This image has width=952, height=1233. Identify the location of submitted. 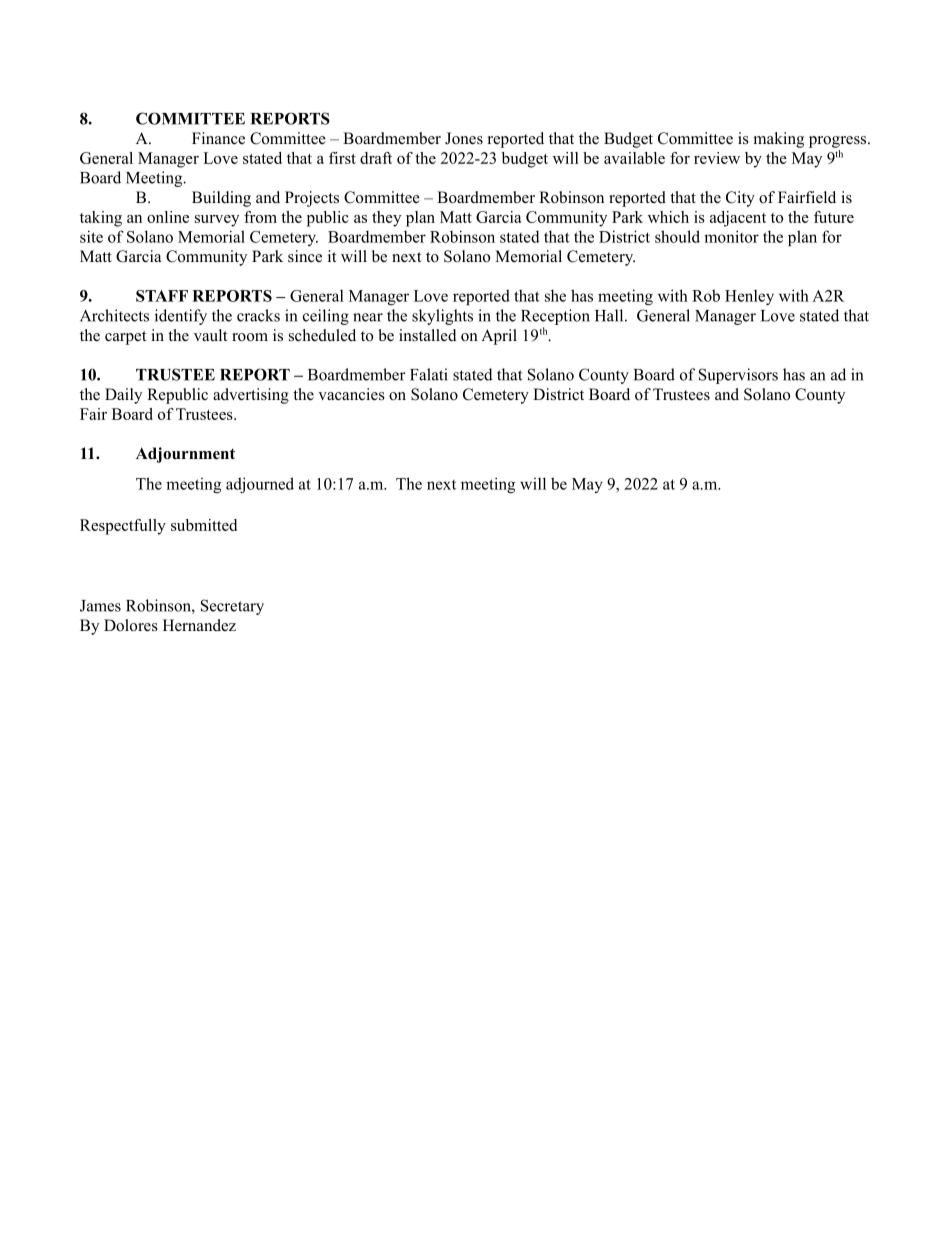
(204, 525).
